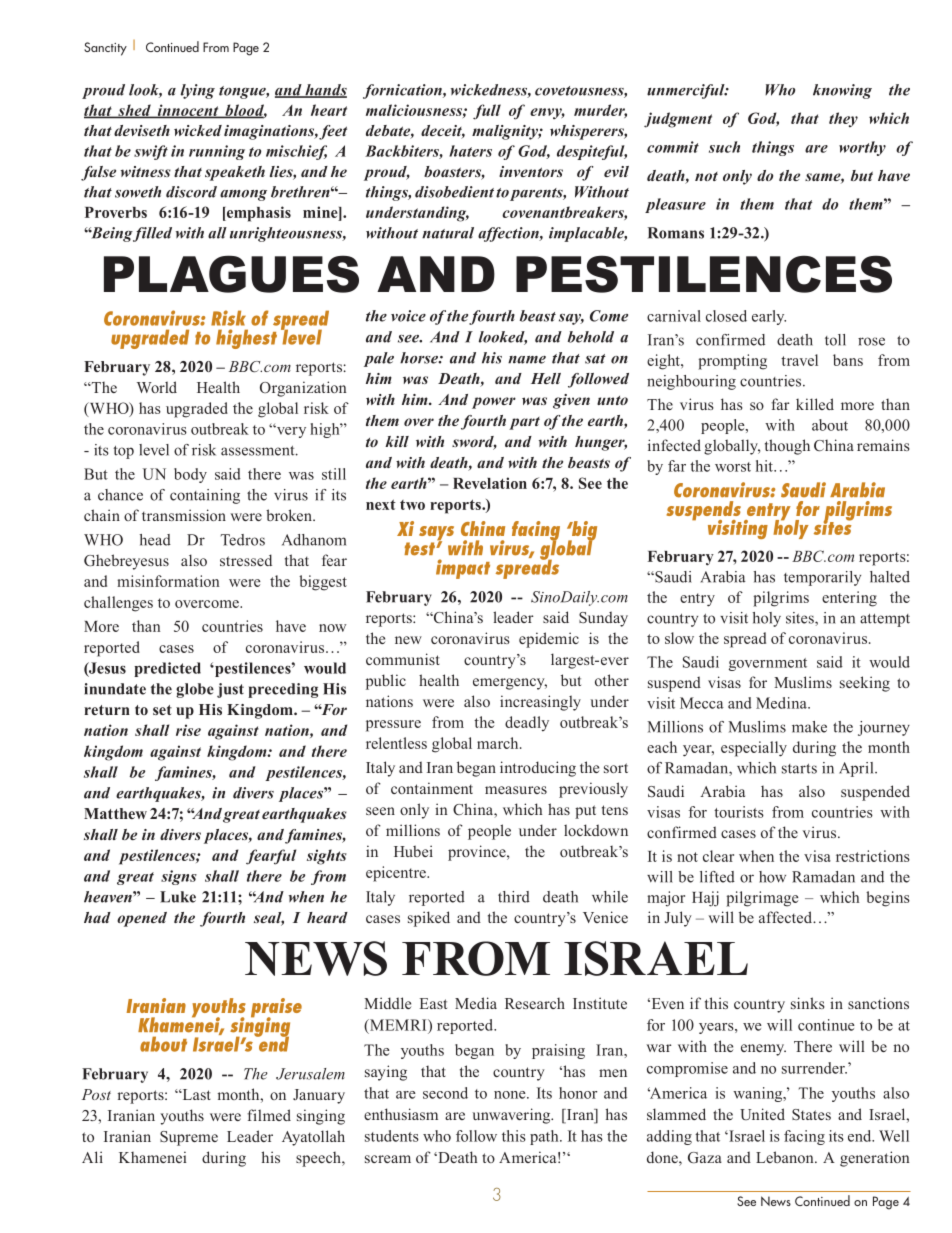 This image has width=952, height=1233. What do you see at coordinates (463, 569) in the image?
I see `impact` at bounding box center [463, 569].
